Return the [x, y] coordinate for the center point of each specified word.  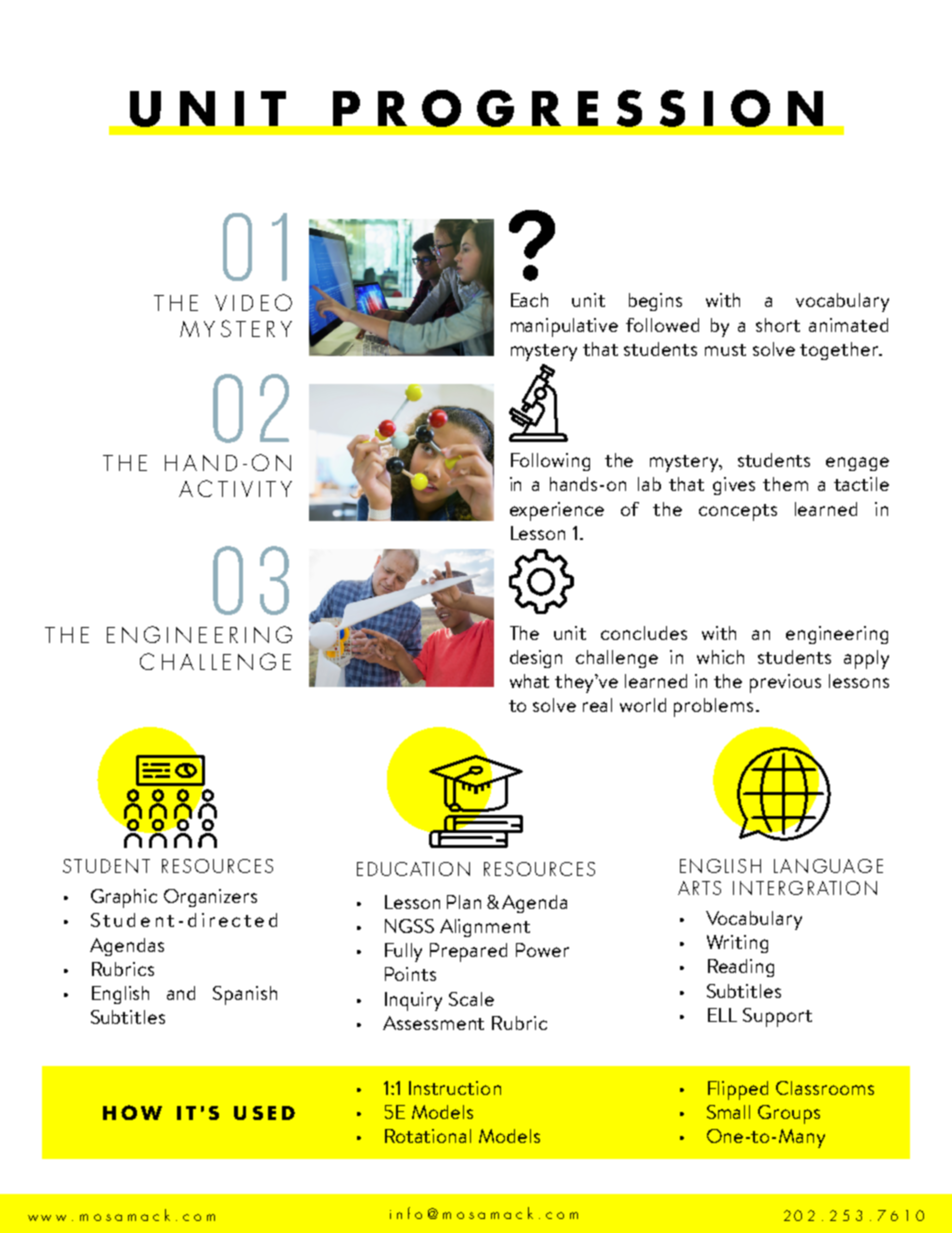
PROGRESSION [578, 108]
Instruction [455, 1088]
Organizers [210, 898]
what [529, 681]
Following [550, 462]
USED [264, 1113]
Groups [789, 1114]
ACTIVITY [235, 488]
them [785, 484]
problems [713, 707]
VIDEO [253, 302]
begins [655, 302]
